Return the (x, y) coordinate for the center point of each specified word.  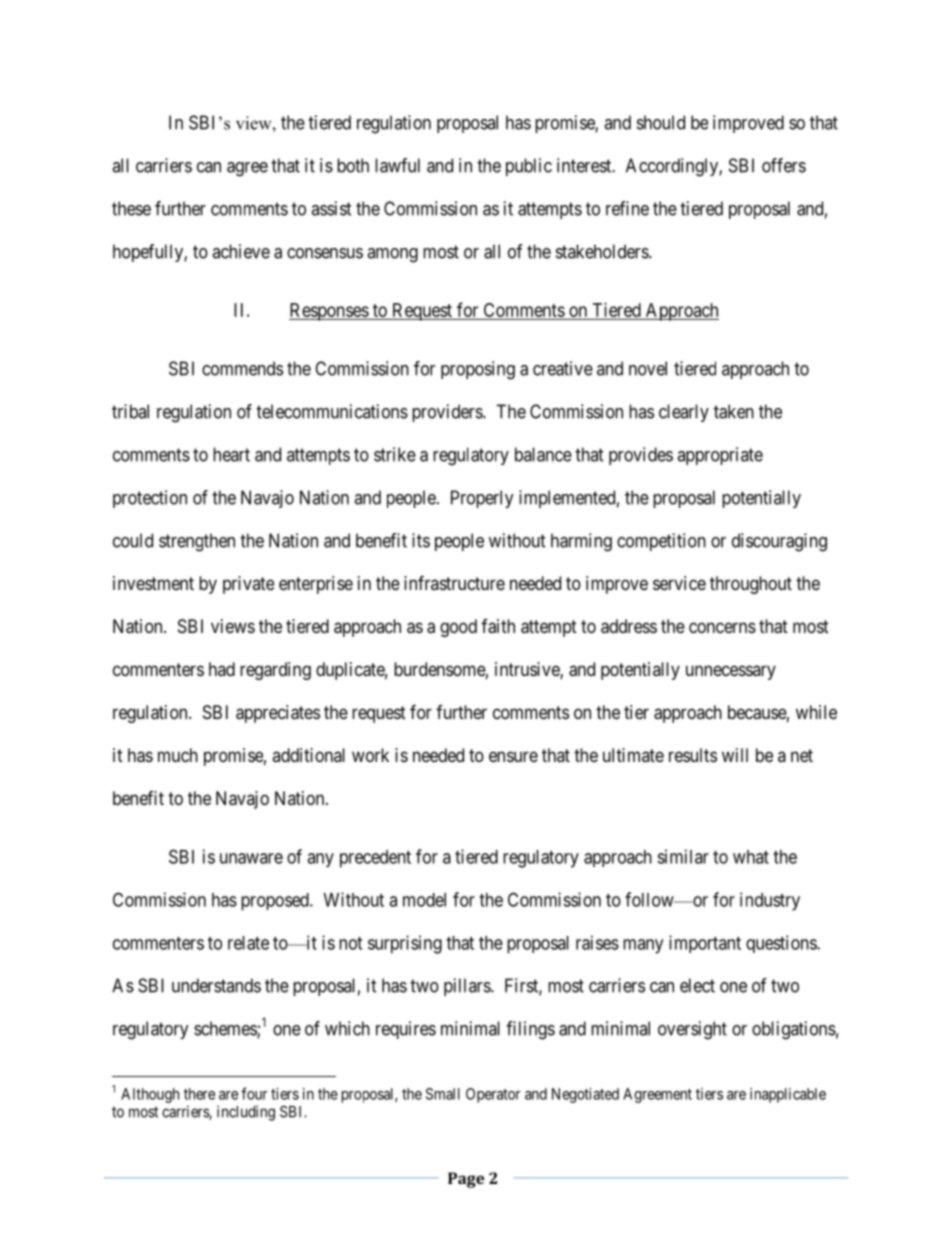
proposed (276, 902)
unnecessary (731, 672)
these (131, 208)
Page (466, 1180)
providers (448, 413)
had (222, 669)
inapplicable (788, 1095)
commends (242, 368)
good (458, 628)
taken (734, 411)
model (424, 900)
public (529, 167)
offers (784, 165)
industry (770, 901)
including (246, 1113)
